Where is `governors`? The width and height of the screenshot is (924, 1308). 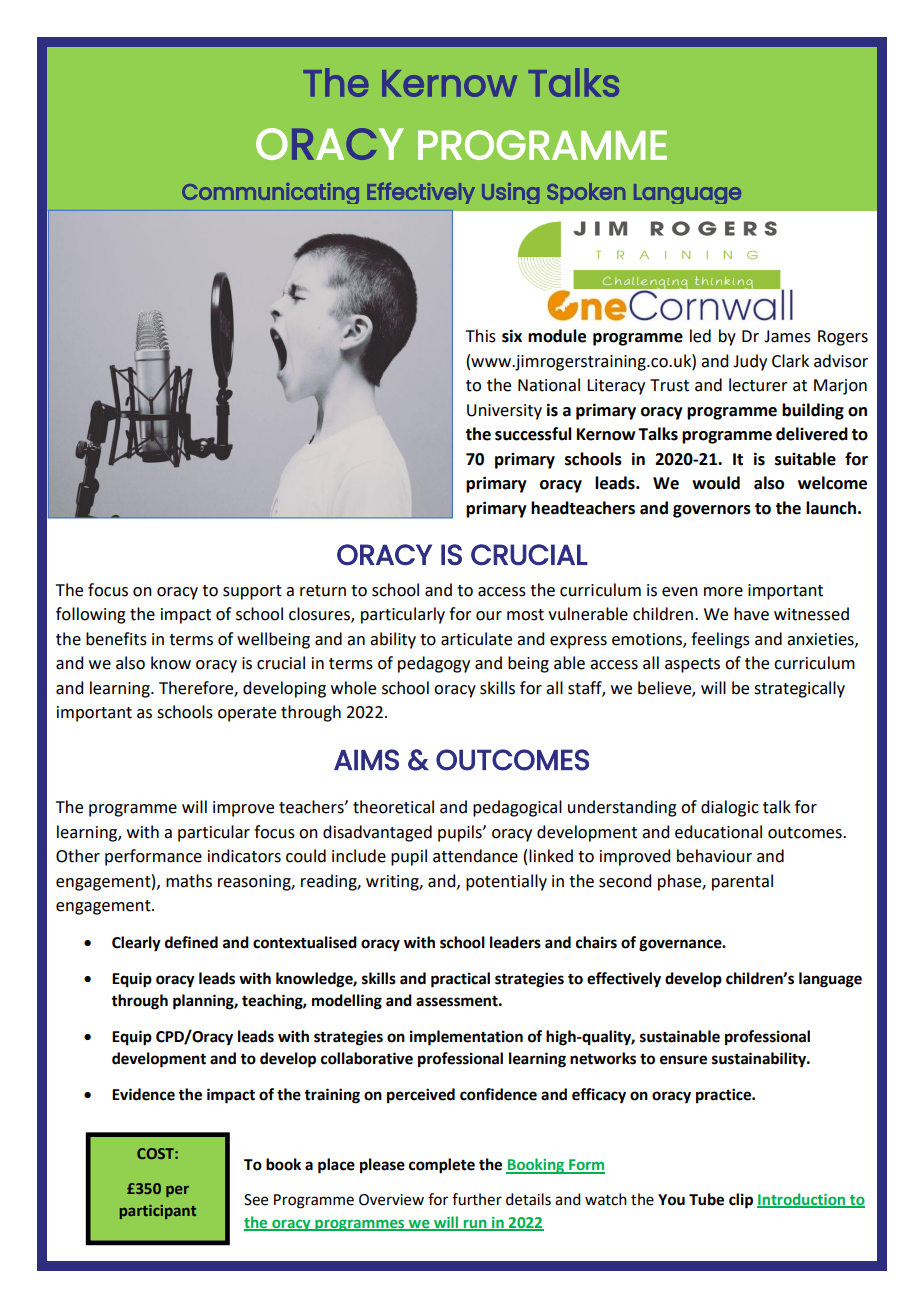
governors is located at coordinates (712, 511).
